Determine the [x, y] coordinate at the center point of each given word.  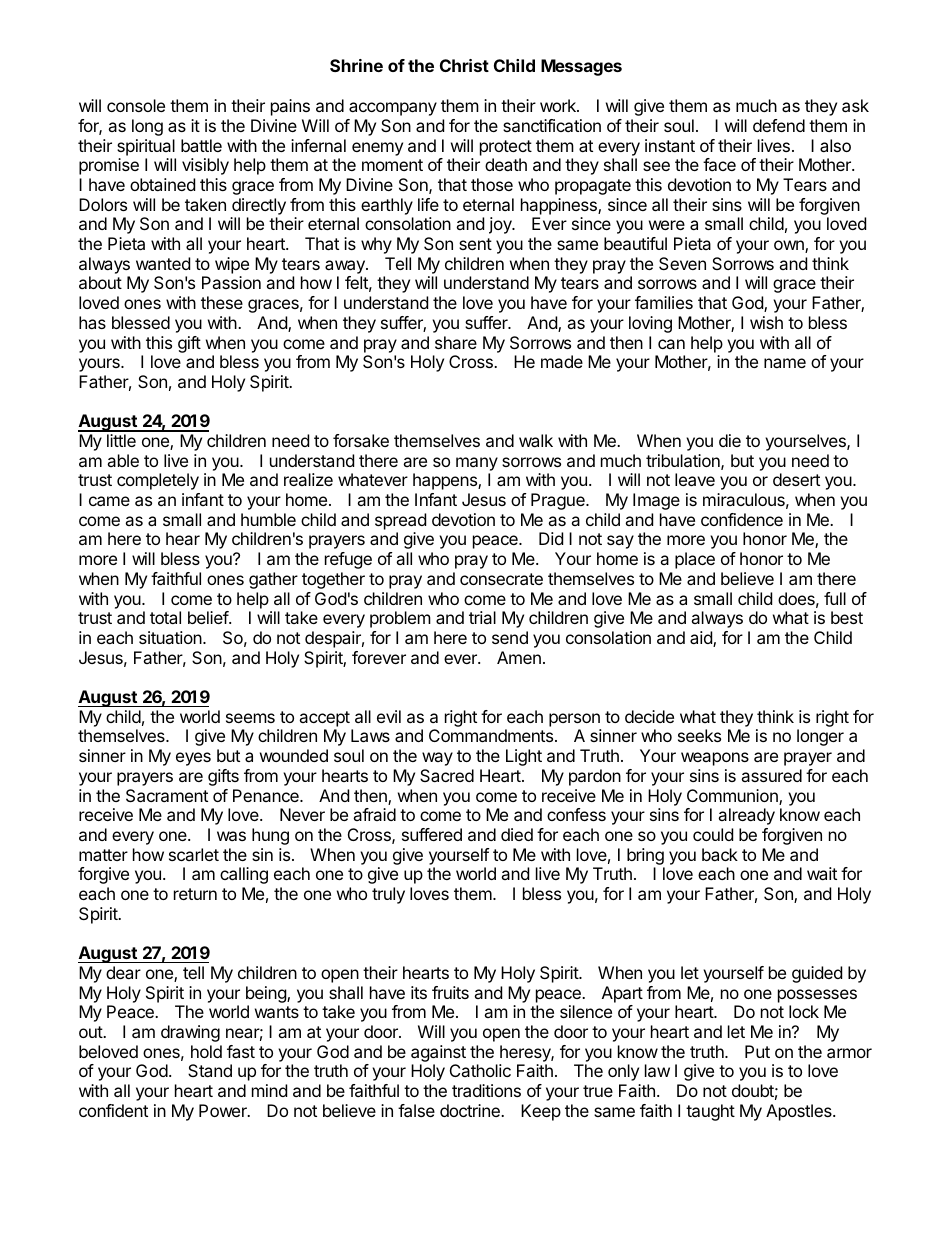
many [477, 464]
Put [757, 1051]
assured [771, 775]
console [136, 105]
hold [206, 1051]
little [121, 440]
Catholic [480, 1070]
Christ [464, 65]
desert [796, 479]
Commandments [492, 735]
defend [779, 125]
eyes [193, 759]
